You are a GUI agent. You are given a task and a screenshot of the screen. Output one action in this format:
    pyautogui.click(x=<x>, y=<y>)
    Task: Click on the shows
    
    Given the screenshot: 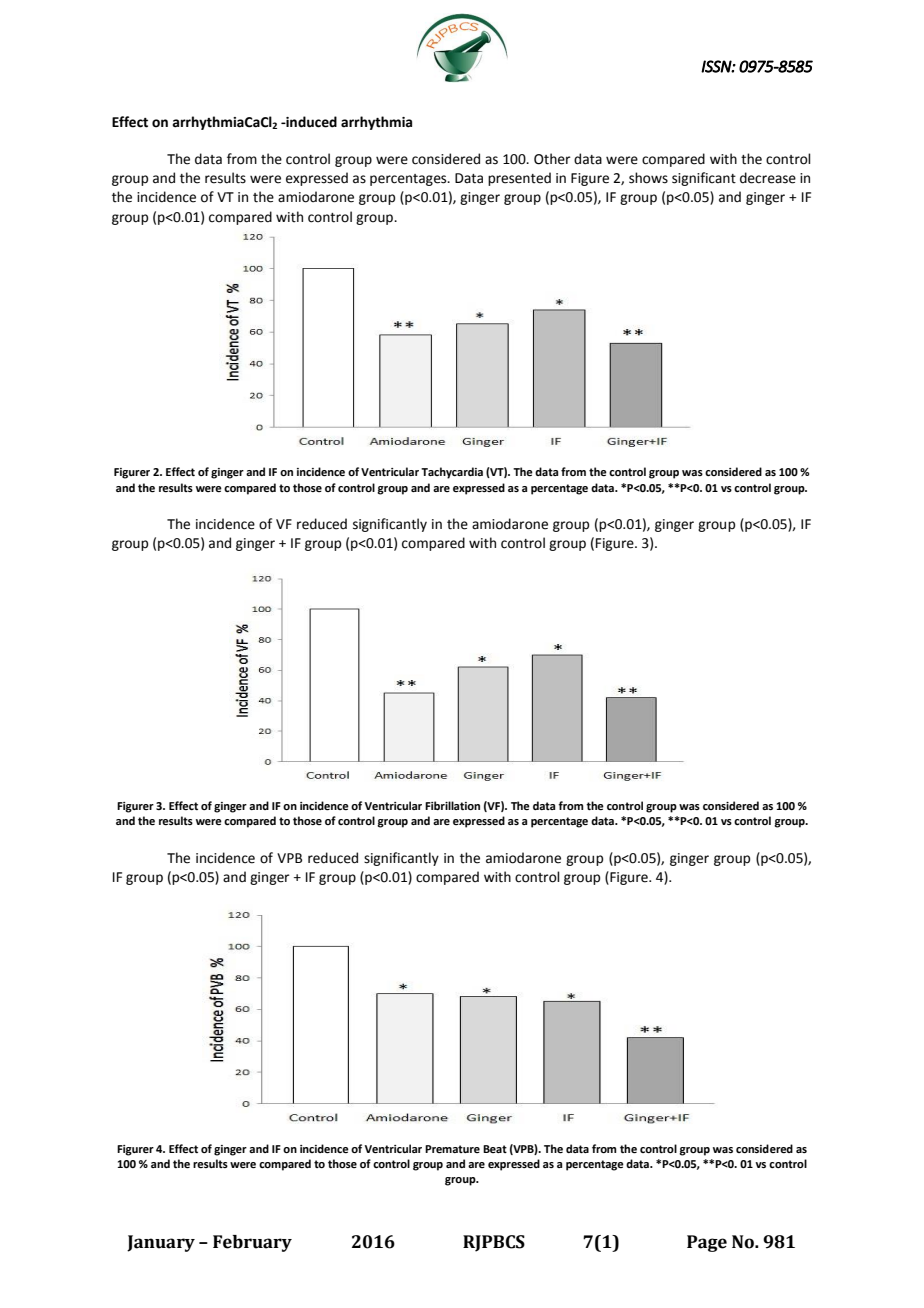 What is the action you would take?
    pyautogui.click(x=648, y=178)
